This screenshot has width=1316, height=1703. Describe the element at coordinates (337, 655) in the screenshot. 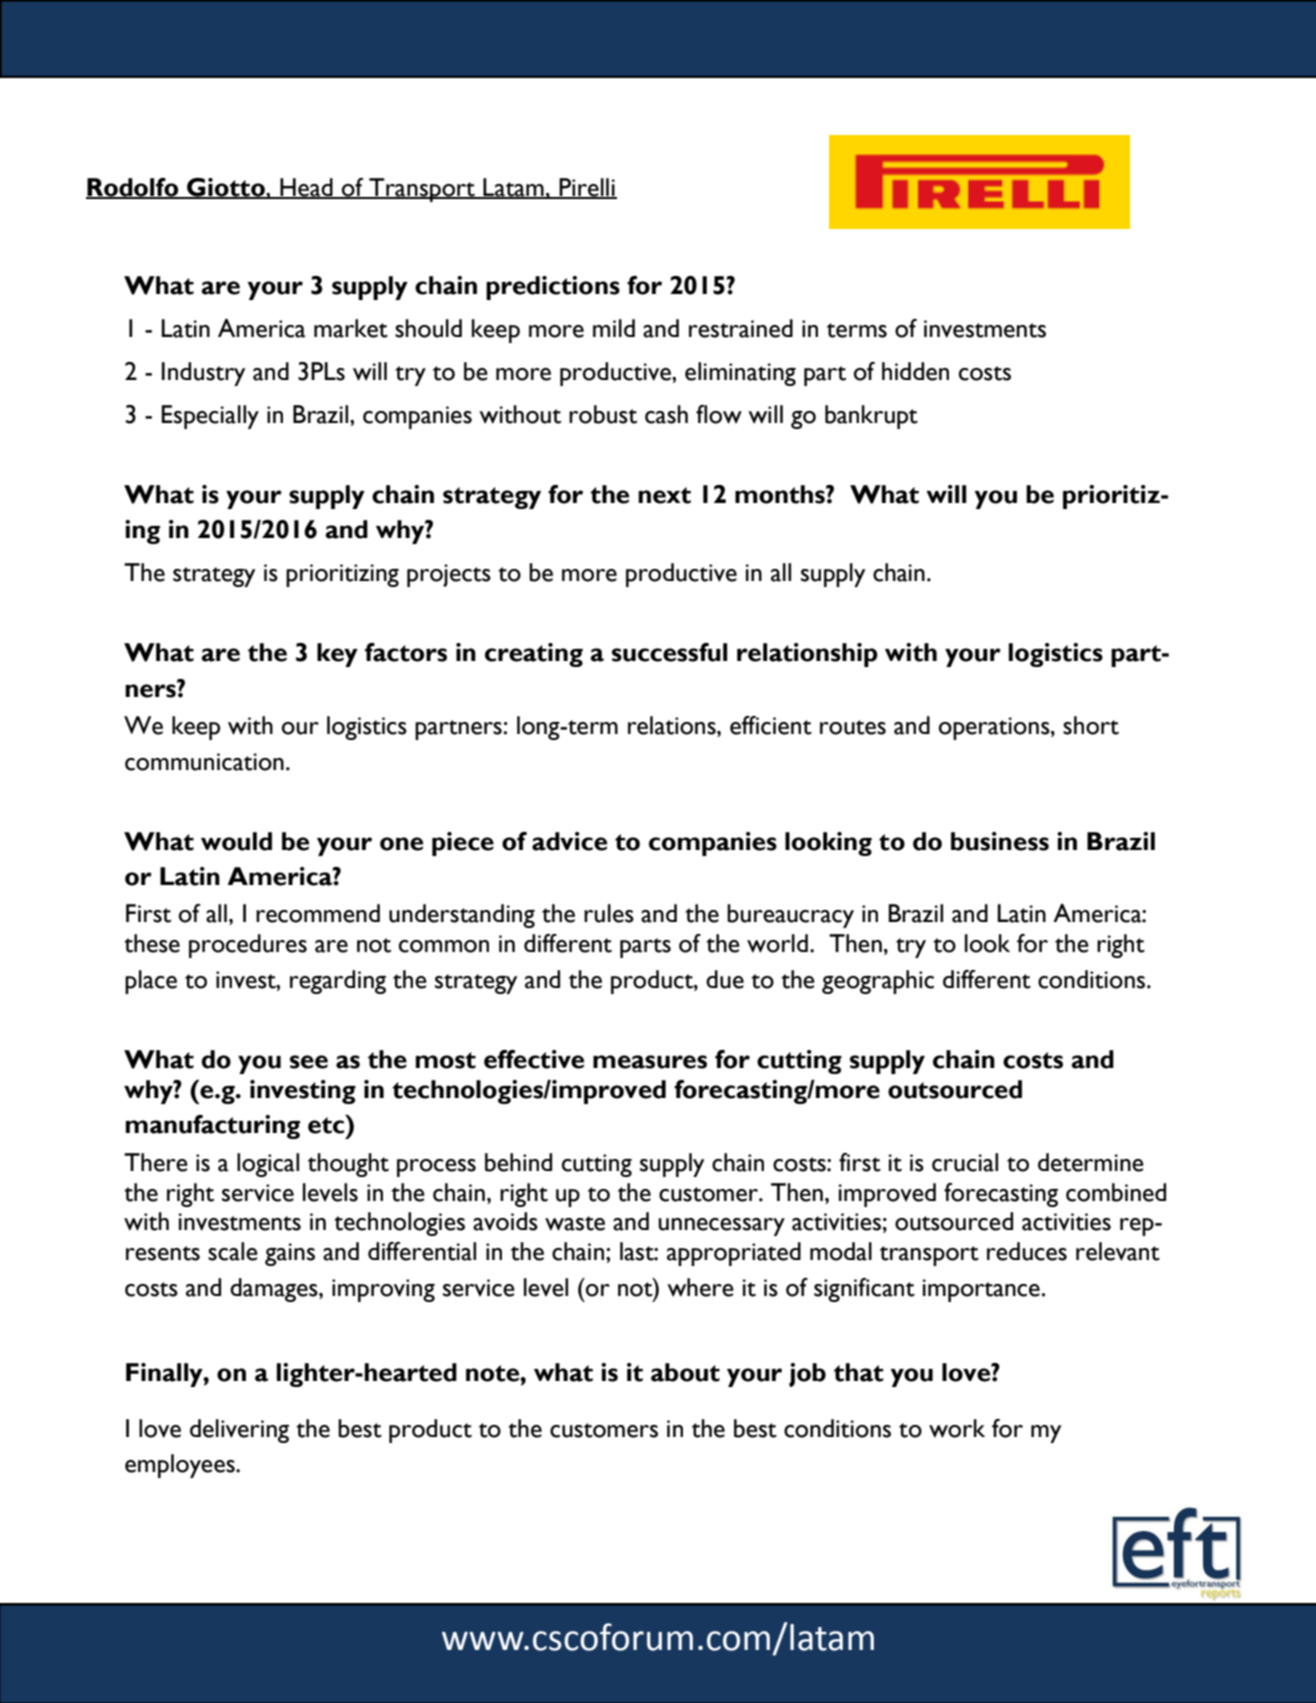

I see `key` at that location.
